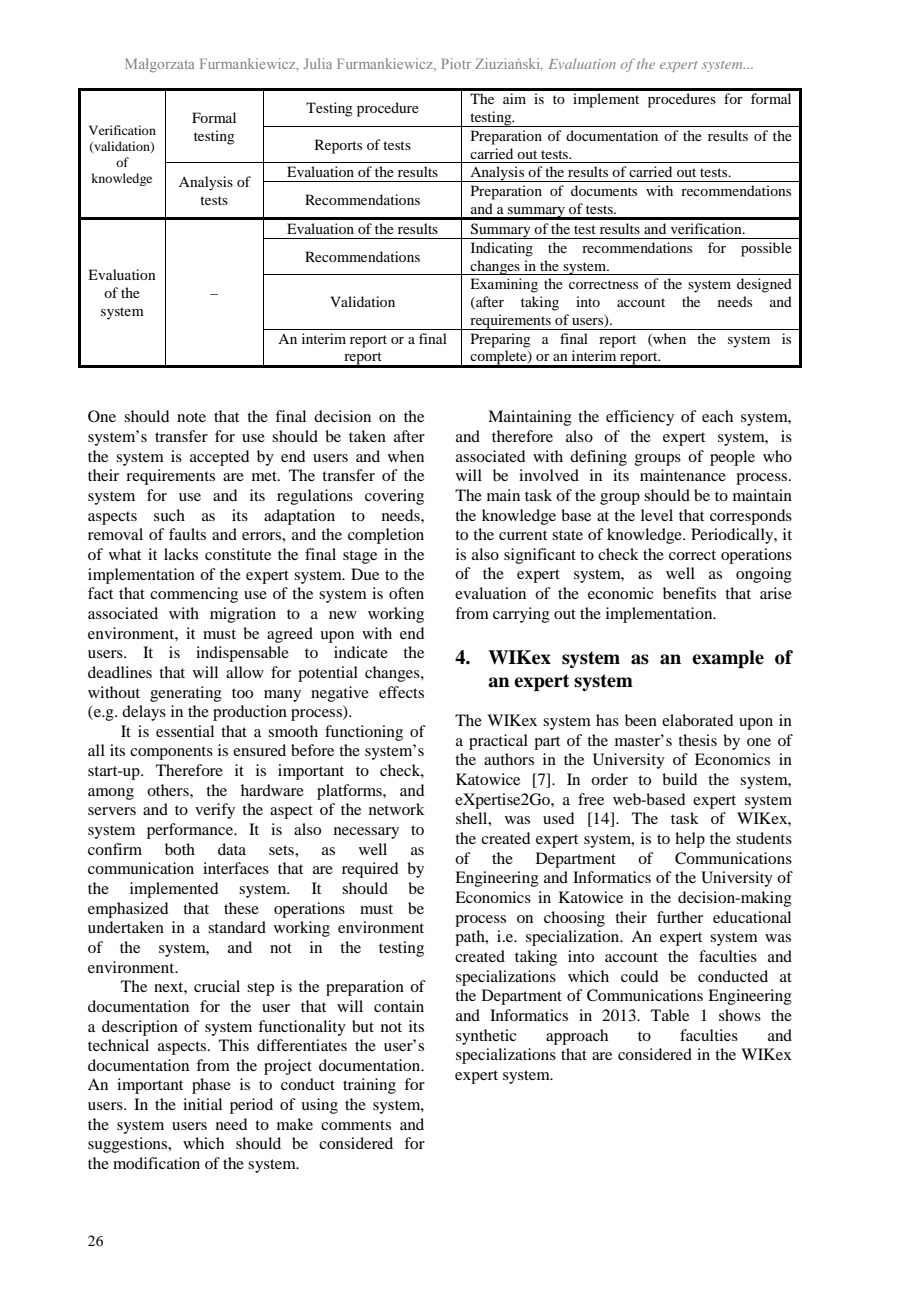 The image size is (924, 1308). What do you see at coordinates (456, 63) in the screenshot?
I see `Piotr` at bounding box center [456, 63].
